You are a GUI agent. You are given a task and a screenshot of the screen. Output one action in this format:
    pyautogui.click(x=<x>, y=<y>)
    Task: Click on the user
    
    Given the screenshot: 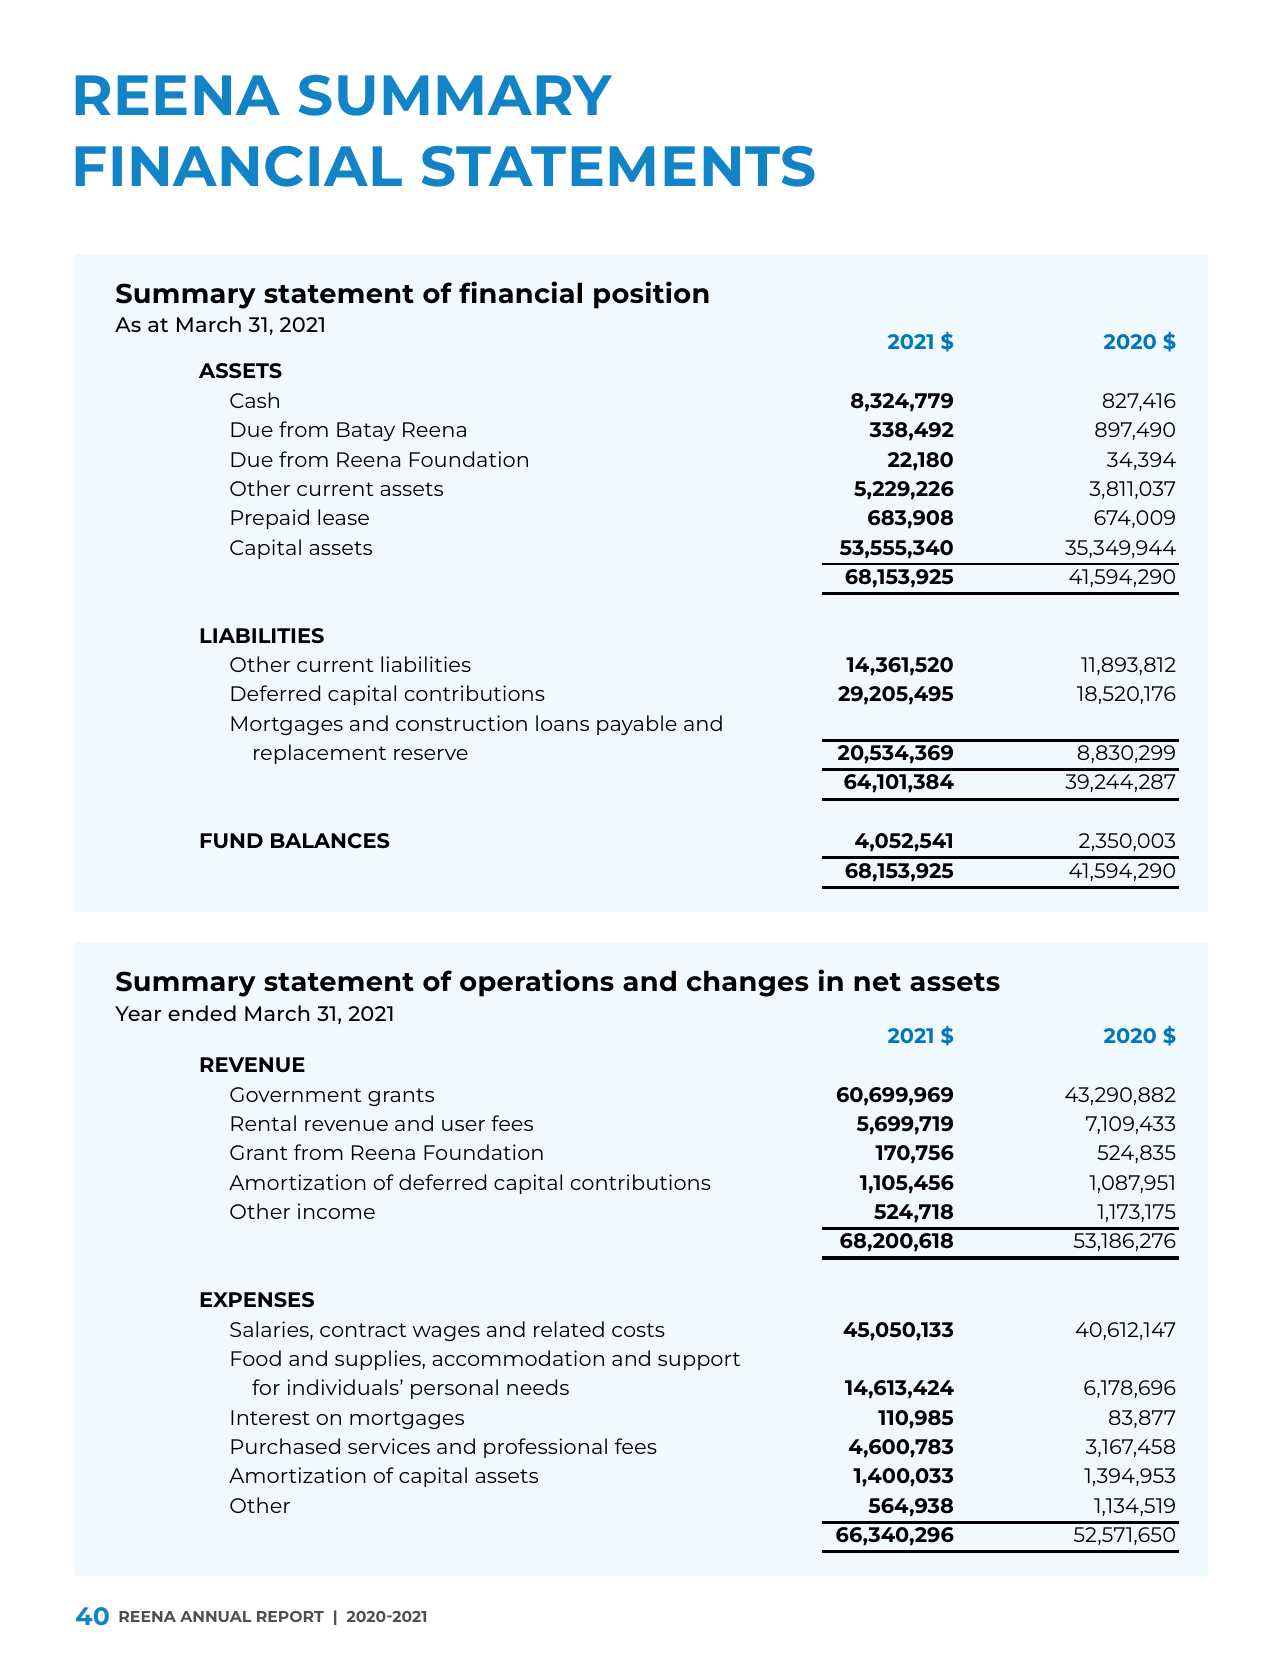 What is the action you would take?
    pyautogui.click(x=463, y=1125)
